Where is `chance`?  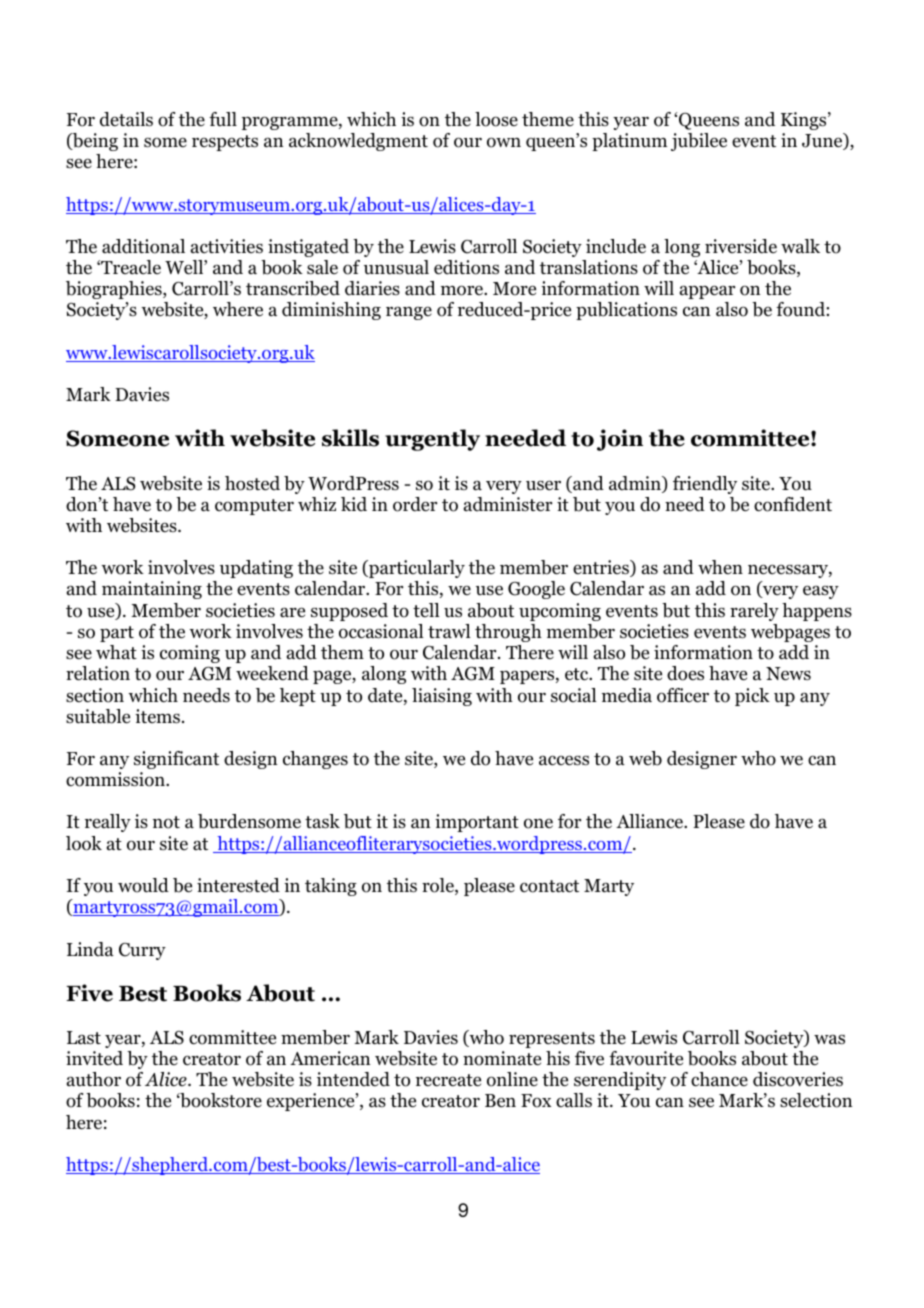 chance is located at coordinates (719, 1079).
